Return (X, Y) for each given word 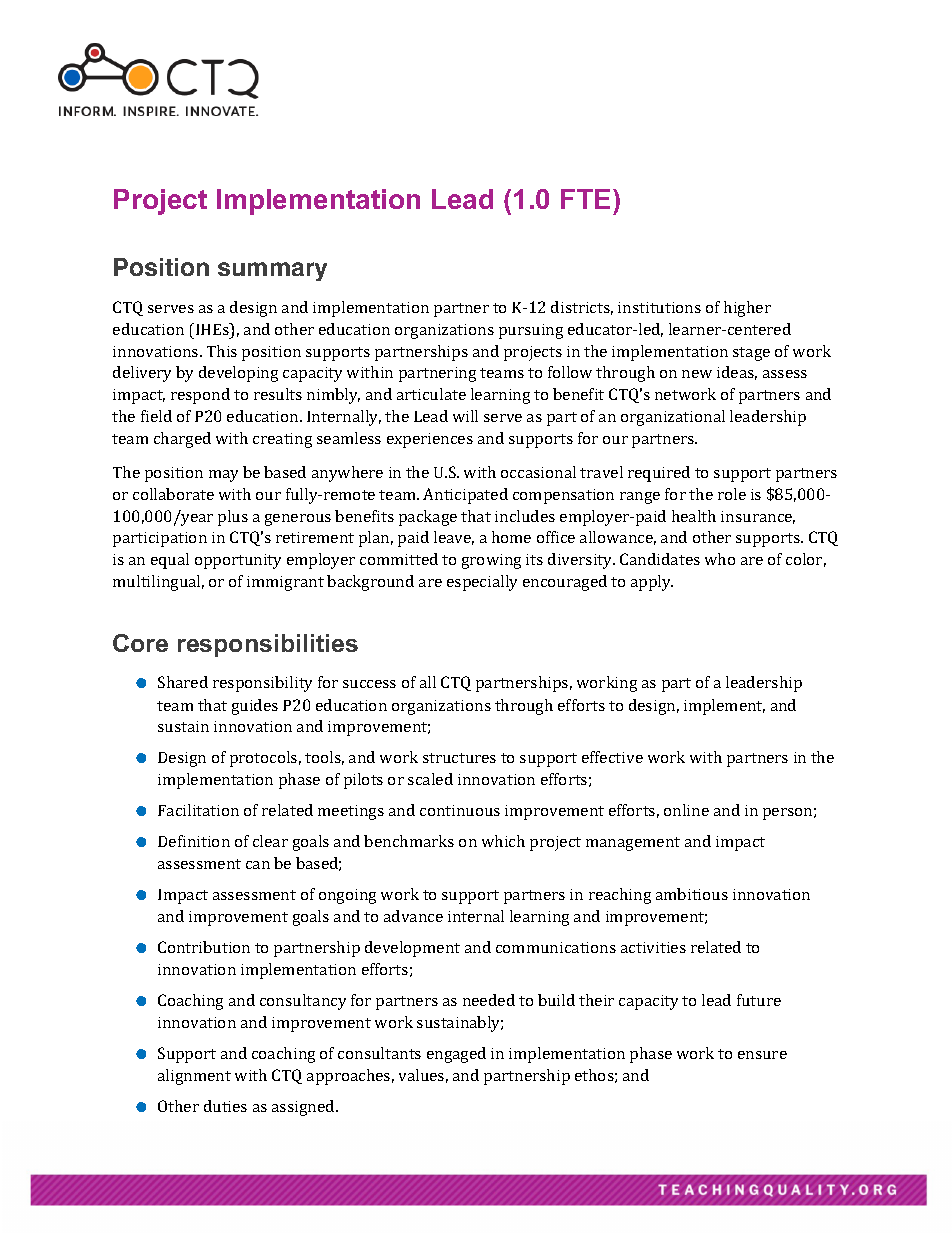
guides (255, 707)
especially (482, 583)
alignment (194, 1077)
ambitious (692, 894)
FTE (585, 199)
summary (272, 271)
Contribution (204, 947)
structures (459, 758)
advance (413, 916)
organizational (673, 418)
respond (200, 396)
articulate (431, 394)
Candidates (660, 559)
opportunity (238, 561)
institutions (659, 307)
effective (612, 757)
